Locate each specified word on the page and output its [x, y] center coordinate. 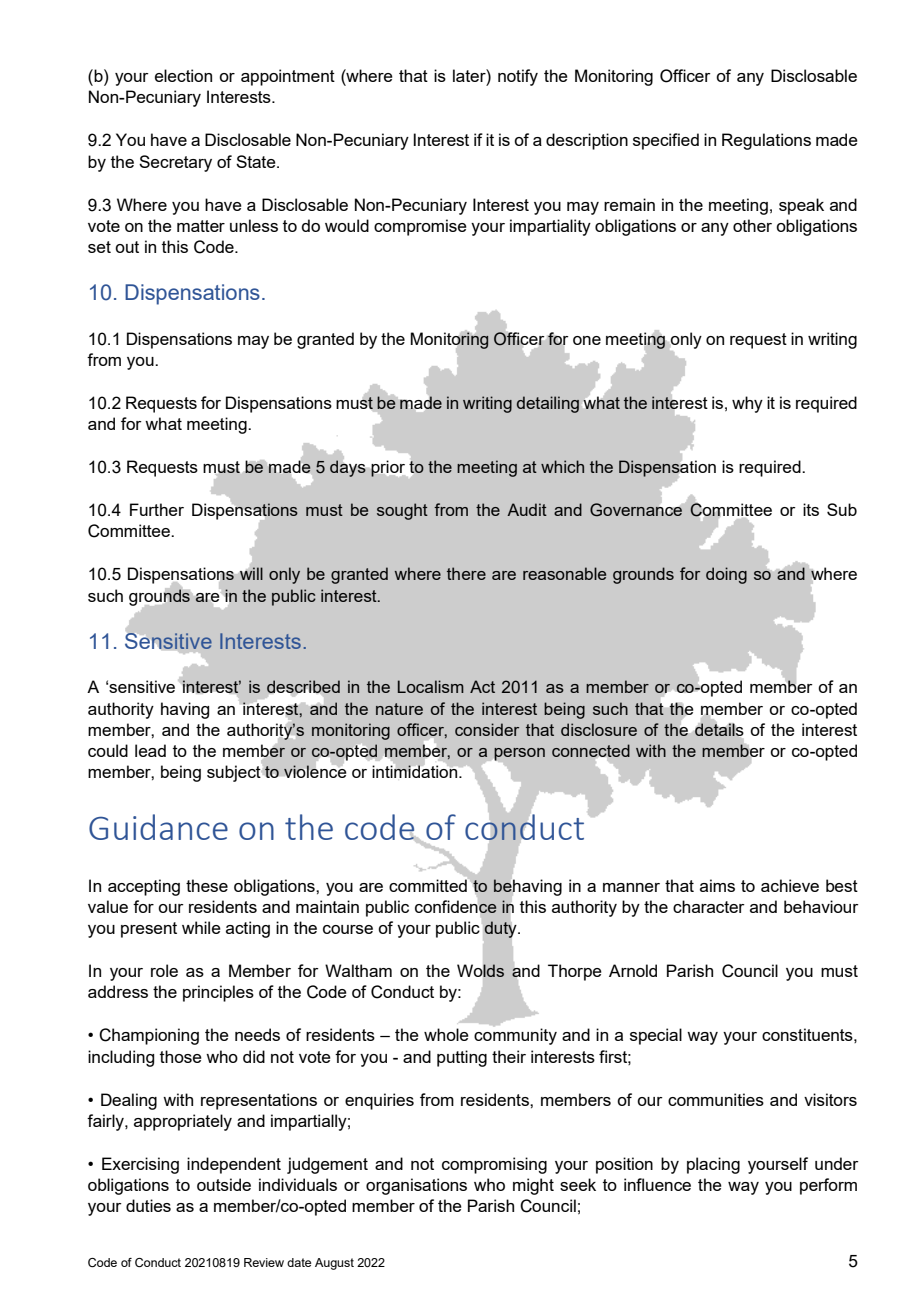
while [201, 927]
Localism [431, 686]
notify [518, 77]
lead [150, 750]
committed [429, 884]
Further [157, 509]
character [709, 906]
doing [726, 575]
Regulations [766, 141]
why [747, 404]
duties [148, 1205]
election [183, 75]
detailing [548, 404]
